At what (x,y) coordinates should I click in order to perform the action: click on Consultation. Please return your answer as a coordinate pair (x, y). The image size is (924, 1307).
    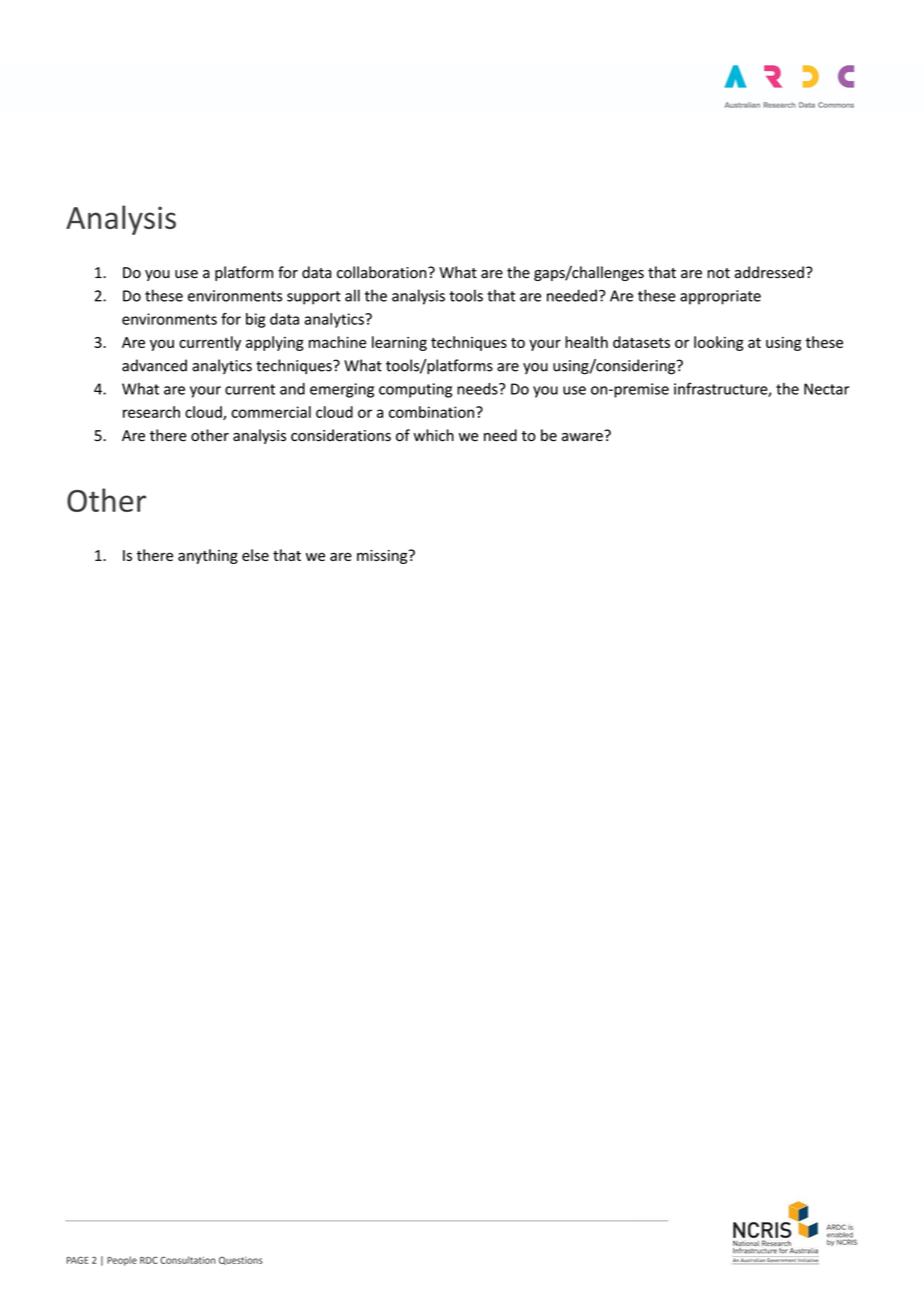
    Looking at the image, I should click on (188, 1260).
